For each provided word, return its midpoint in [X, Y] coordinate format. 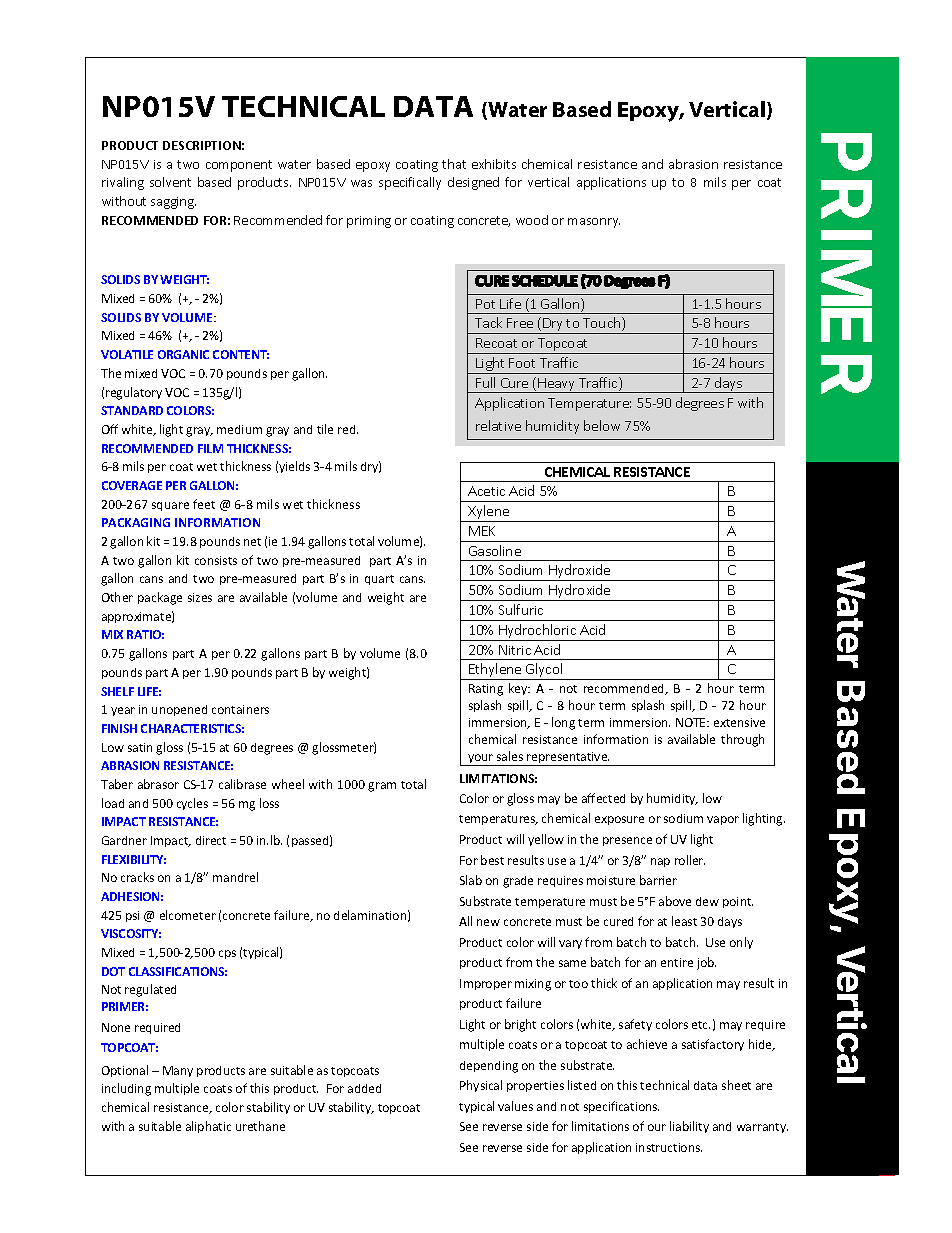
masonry [594, 223]
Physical [481, 1086]
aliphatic [208, 1127]
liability [689, 1127]
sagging [173, 203]
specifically [410, 183]
